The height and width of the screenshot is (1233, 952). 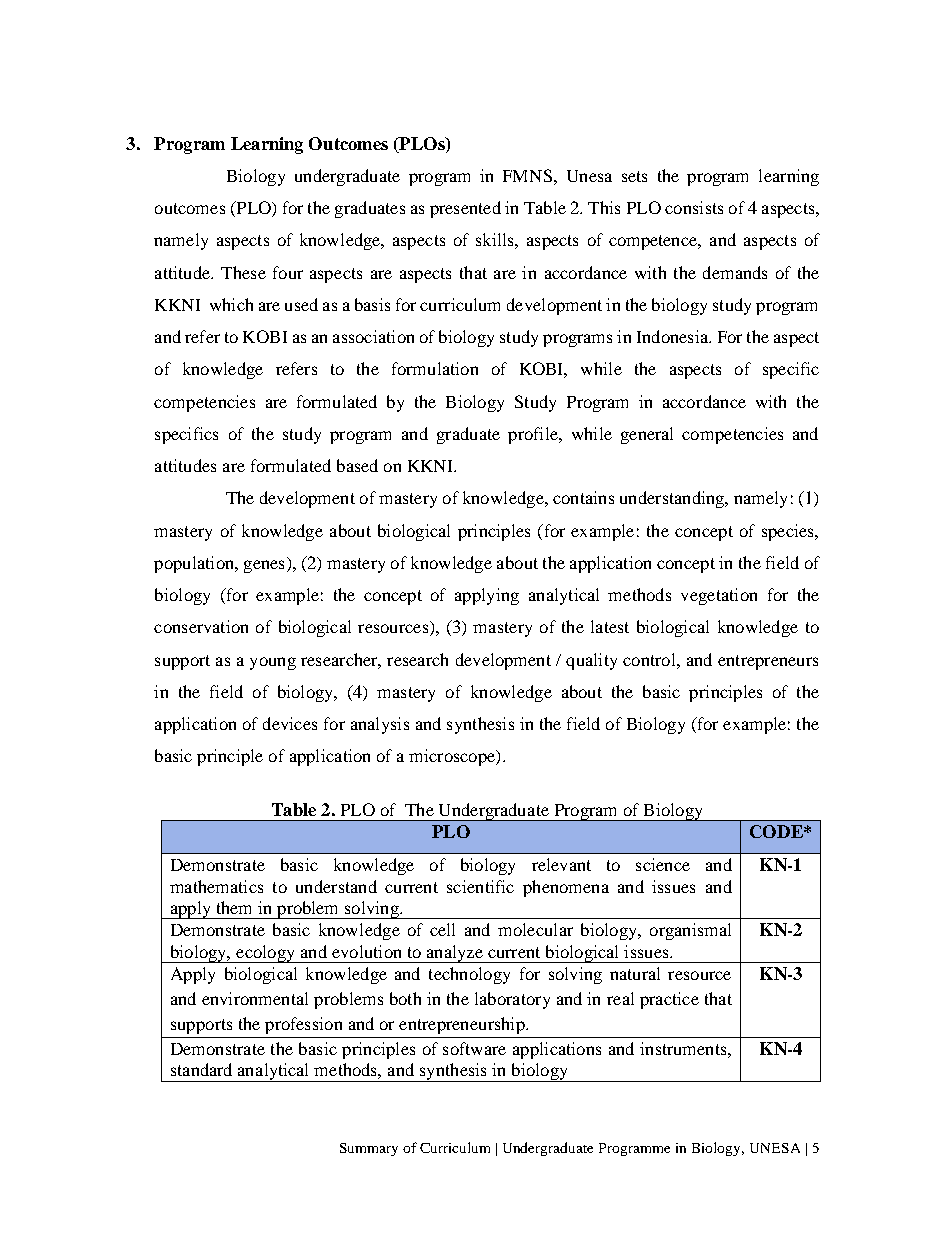 I want to click on consists, so click(x=694, y=207).
